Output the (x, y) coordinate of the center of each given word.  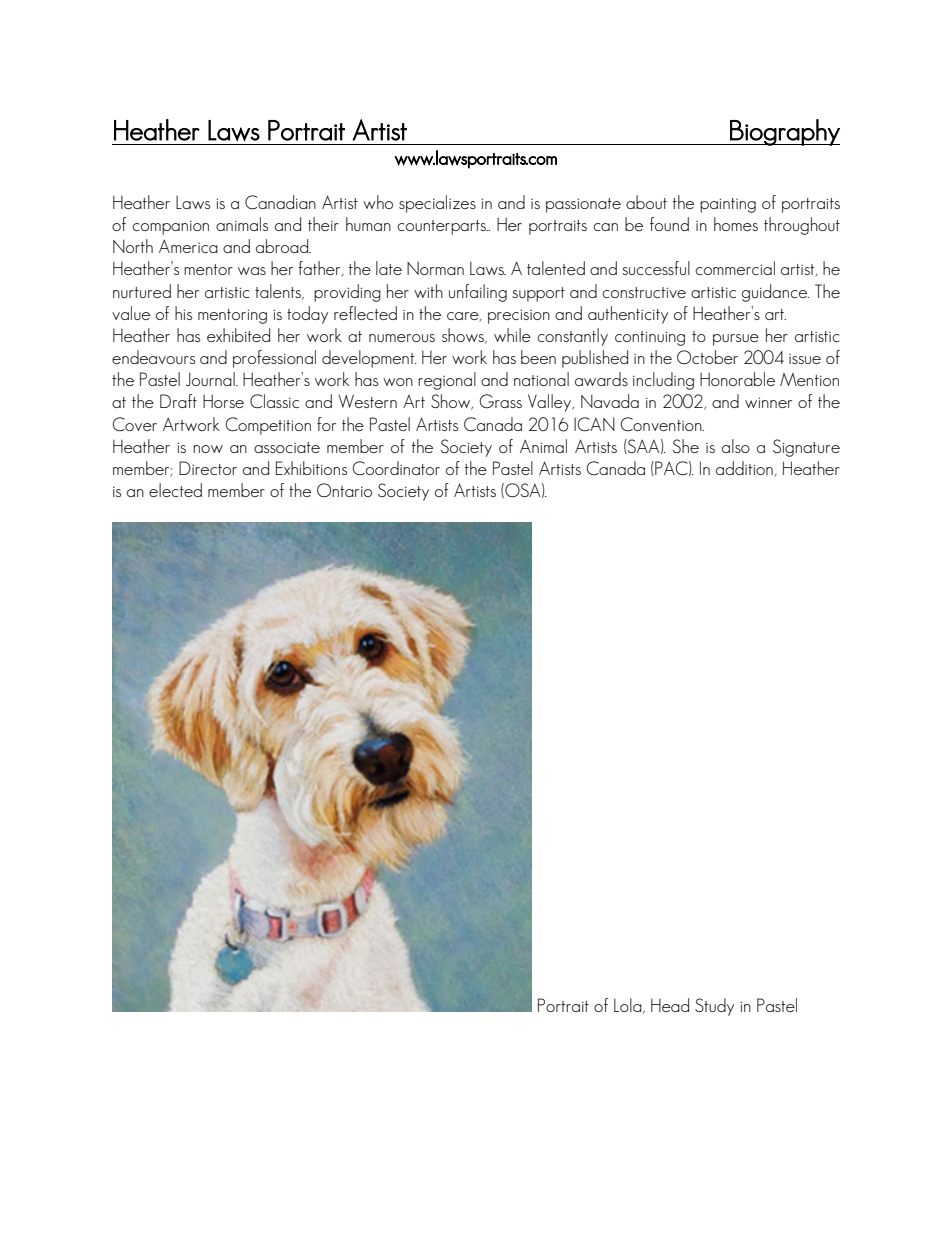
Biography (784, 132)
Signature (806, 448)
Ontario (344, 490)
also (736, 446)
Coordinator (396, 468)
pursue (736, 340)
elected (175, 490)
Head (670, 1005)
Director (208, 468)
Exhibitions (311, 468)
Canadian (280, 202)
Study (714, 1007)
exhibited (238, 335)
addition (745, 469)
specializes (437, 204)
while (512, 335)
